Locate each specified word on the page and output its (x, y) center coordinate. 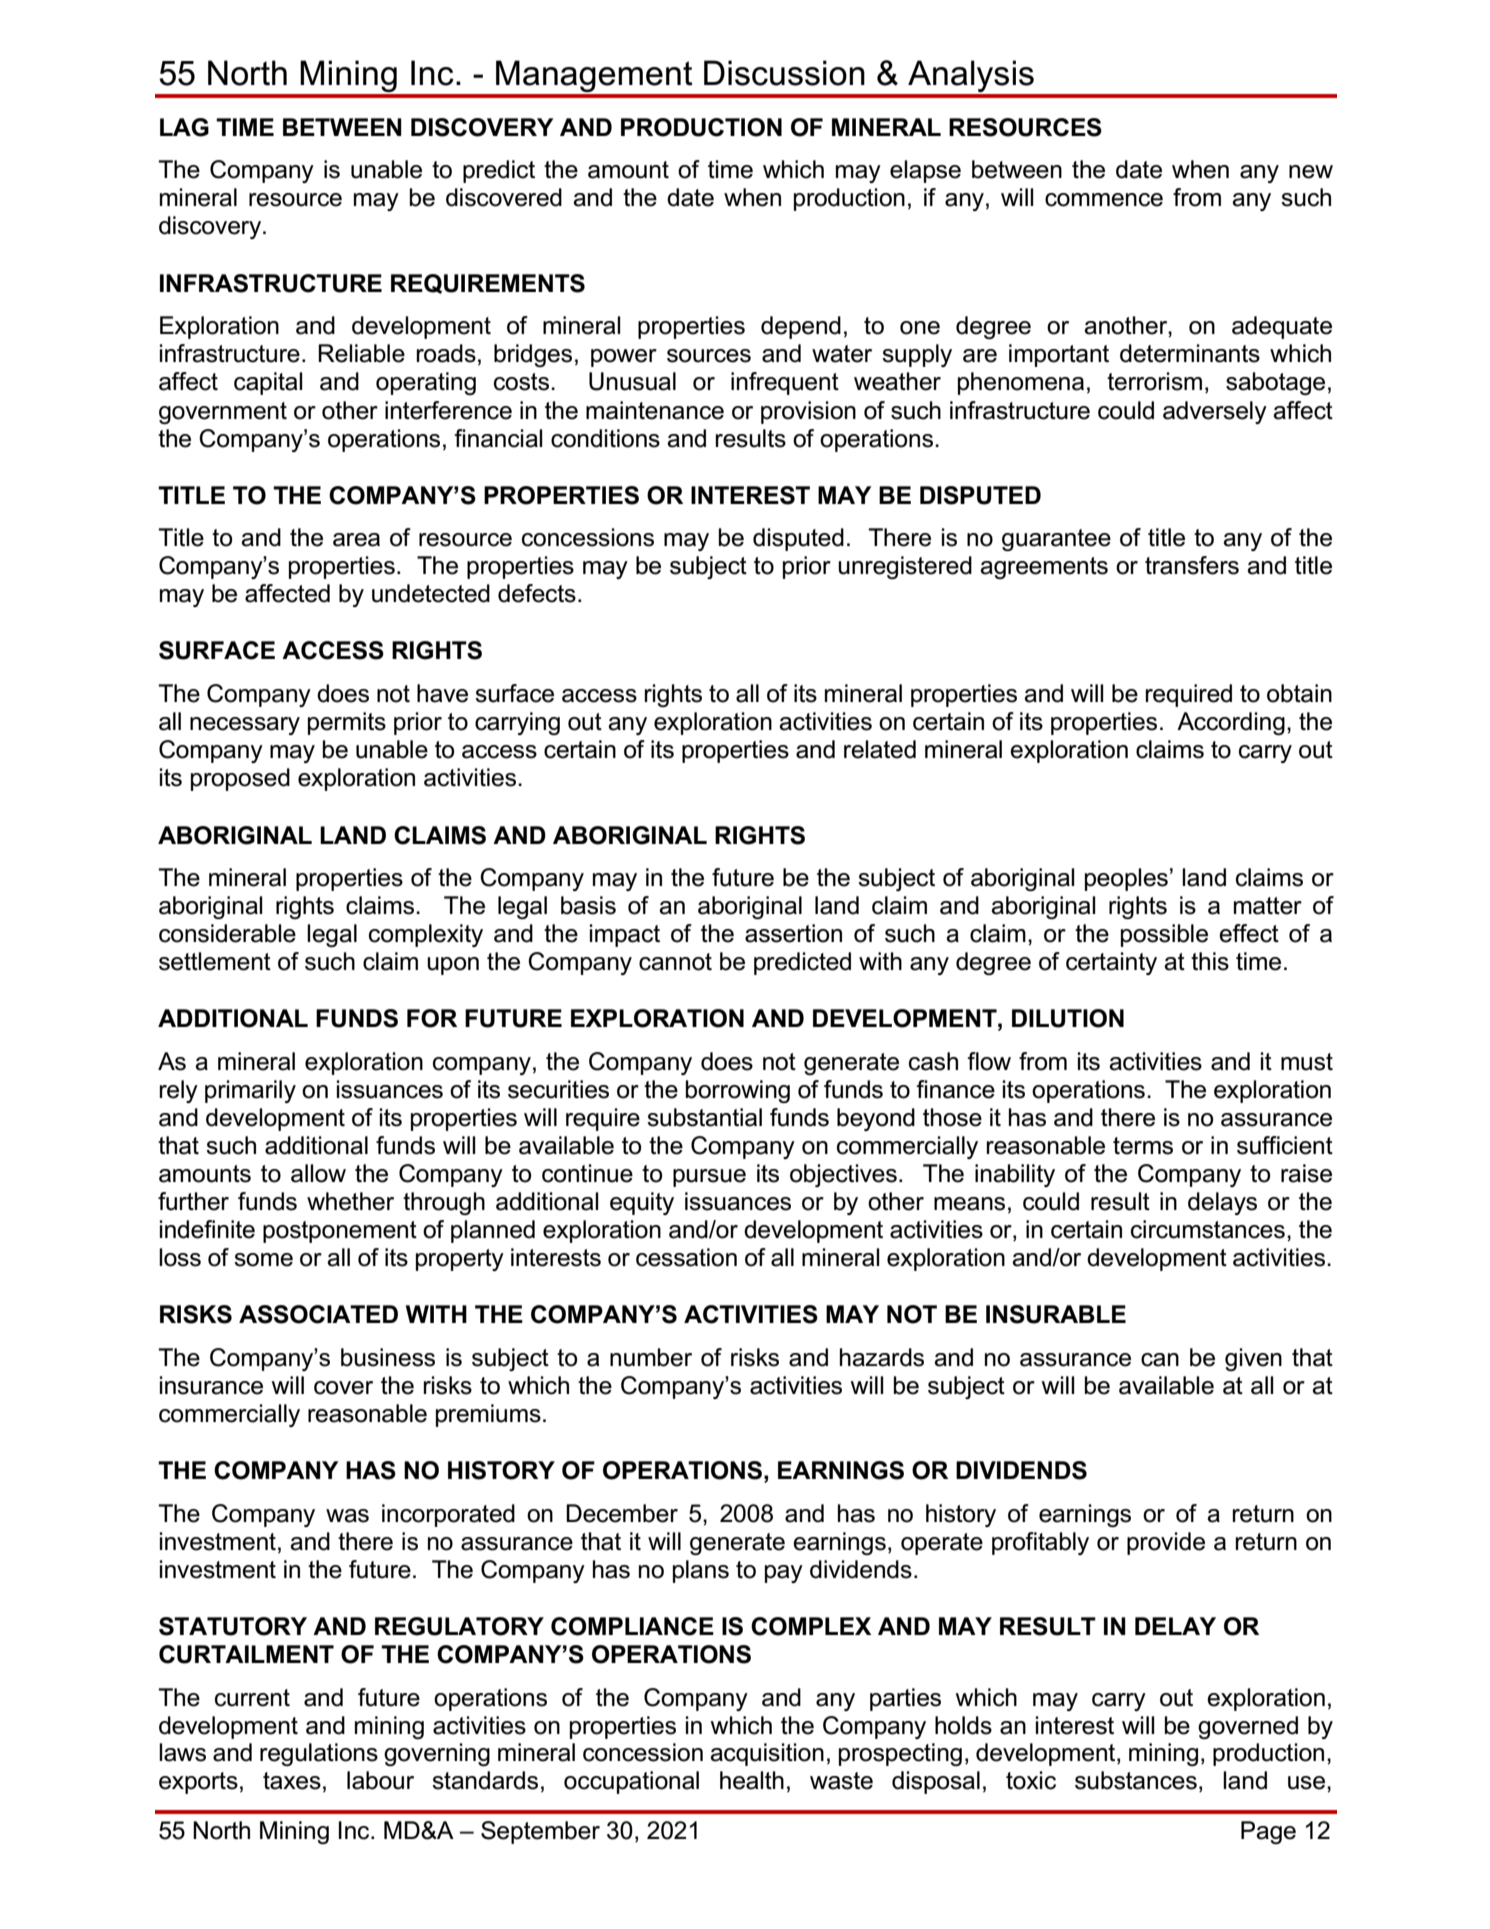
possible (1164, 935)
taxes (292, 1781)
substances (1136, 1780)
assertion (793, 933)
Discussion (784, 73)
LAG (184, 127)
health (752, 1780)
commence (1104, 200)
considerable (227, 933)
